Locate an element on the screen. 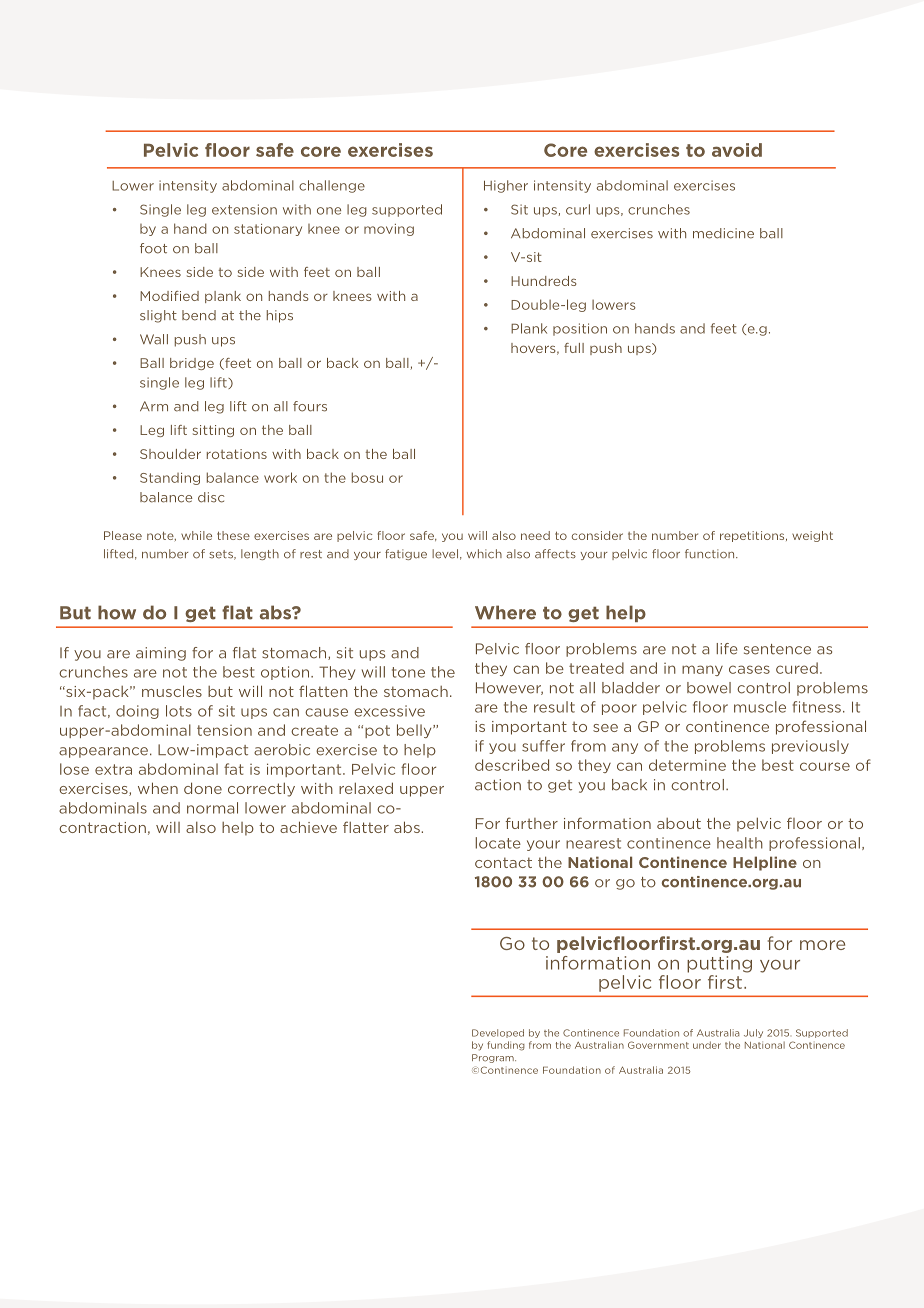 The width and height of the screenshot is (924, 1308). foot is located at coordinates (153, 248).
